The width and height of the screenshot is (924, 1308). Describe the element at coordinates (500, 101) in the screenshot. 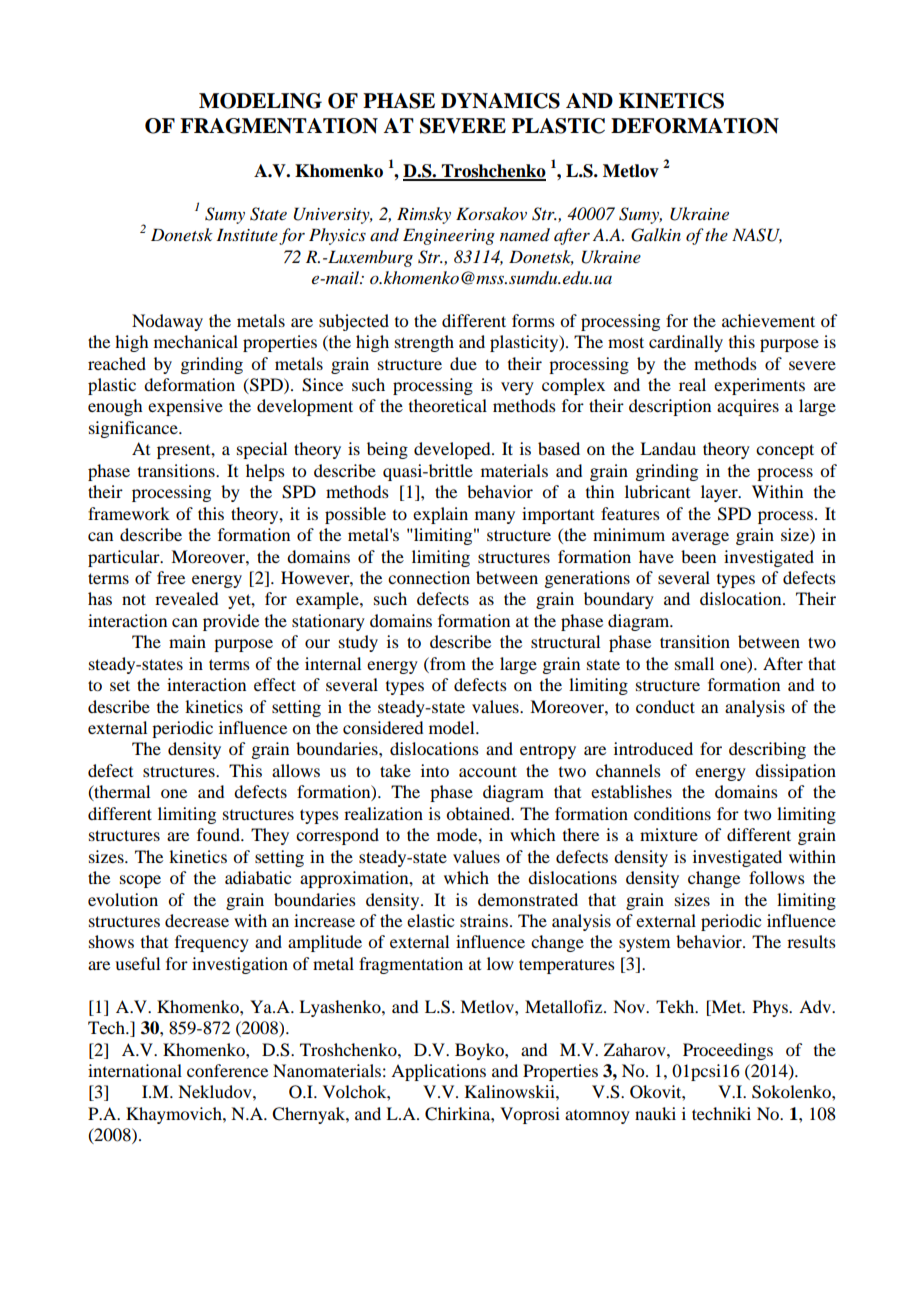

I see `DYNAMICS` at that location.
